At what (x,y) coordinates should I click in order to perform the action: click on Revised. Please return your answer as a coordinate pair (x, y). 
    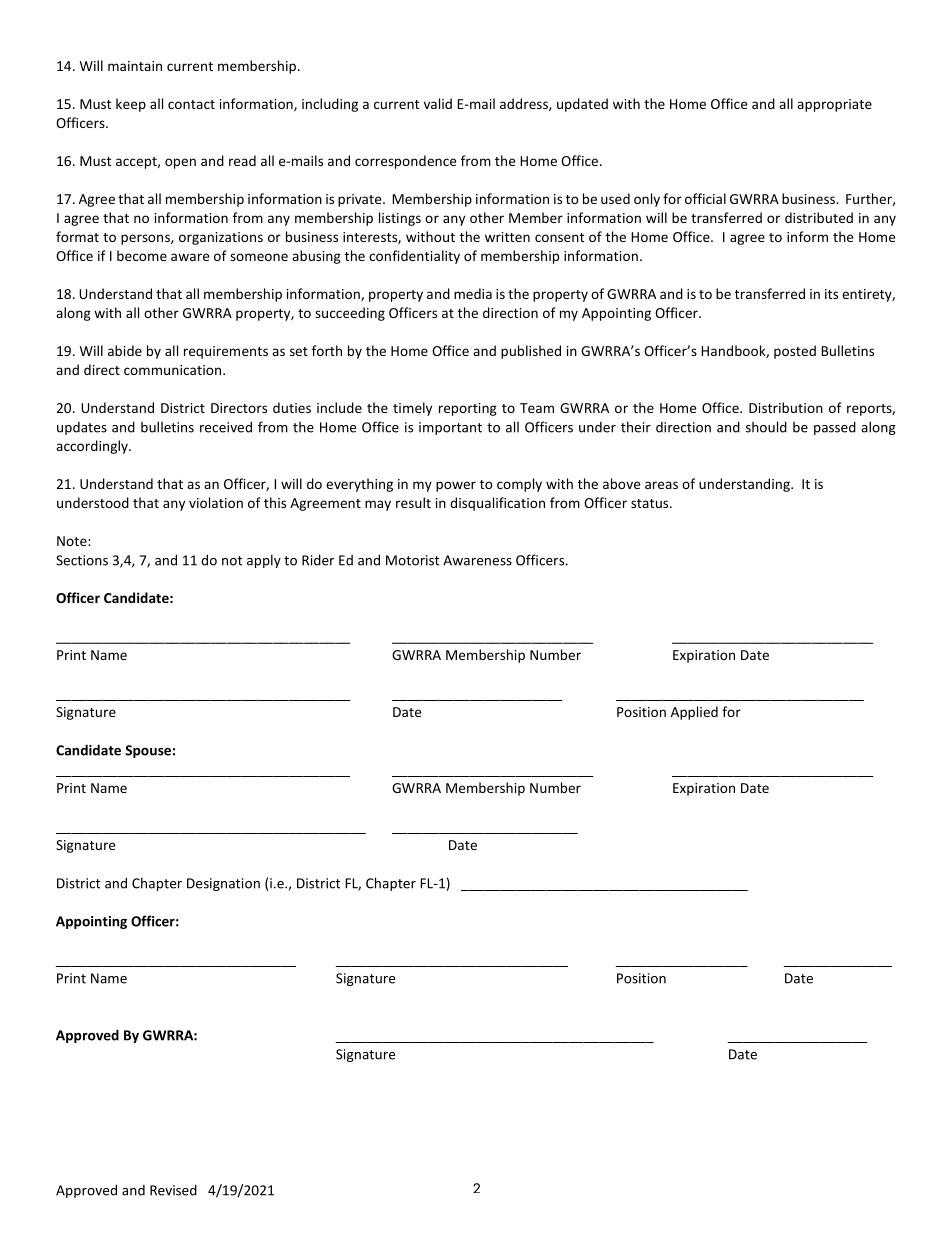
    Looking at the image, I should click on (173, 1190).
